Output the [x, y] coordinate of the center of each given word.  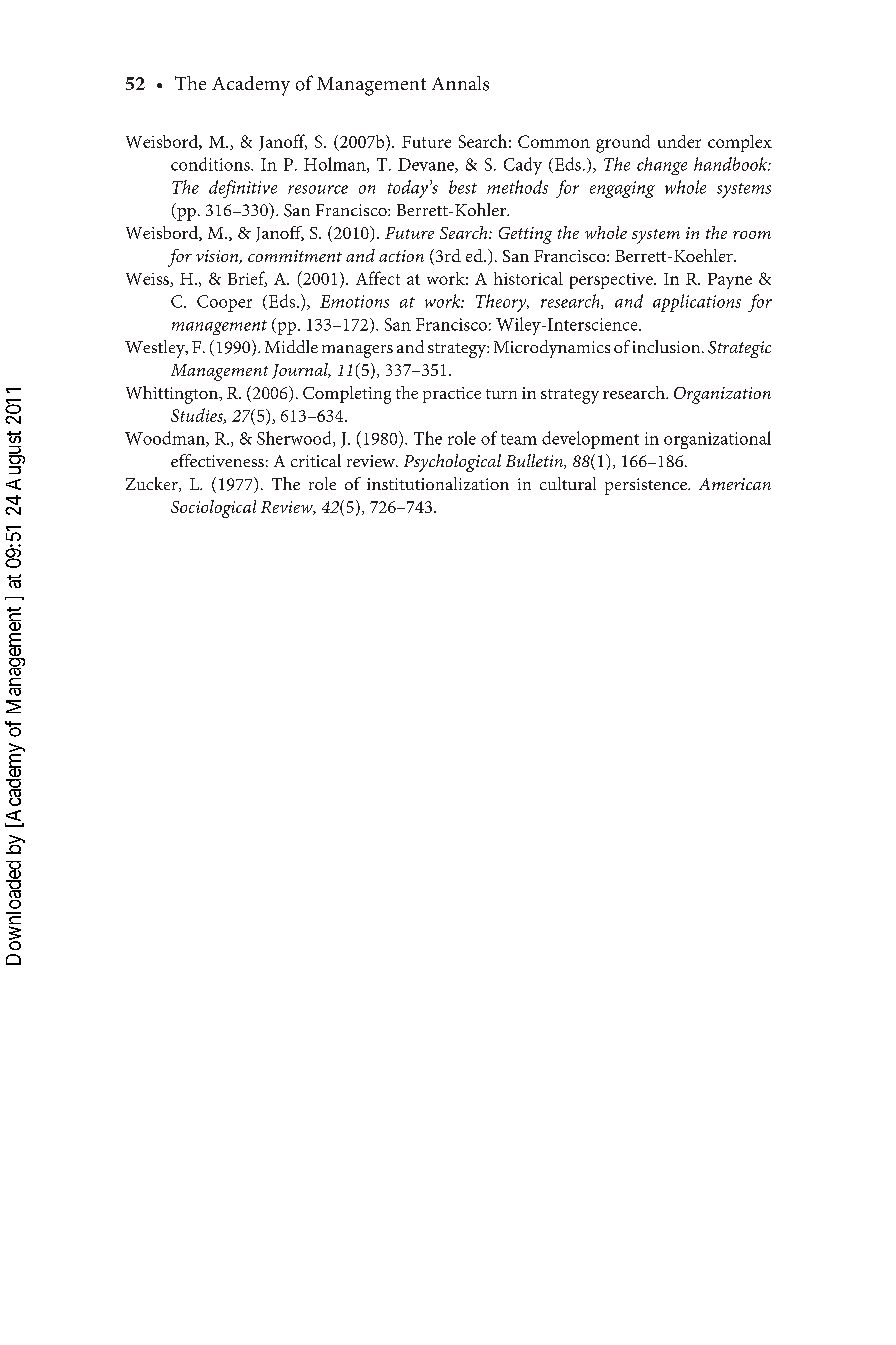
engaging [622, 189]
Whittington [173, 395]
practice [452, 395]
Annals [460, 83]
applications [697, 303]
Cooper [224, 303]
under [679, 141]
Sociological [213, 509]
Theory [502, 303]
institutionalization [438, 483]
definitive [243, 189]
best [463, 187]
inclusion [668, 346]
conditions [211, 164]
